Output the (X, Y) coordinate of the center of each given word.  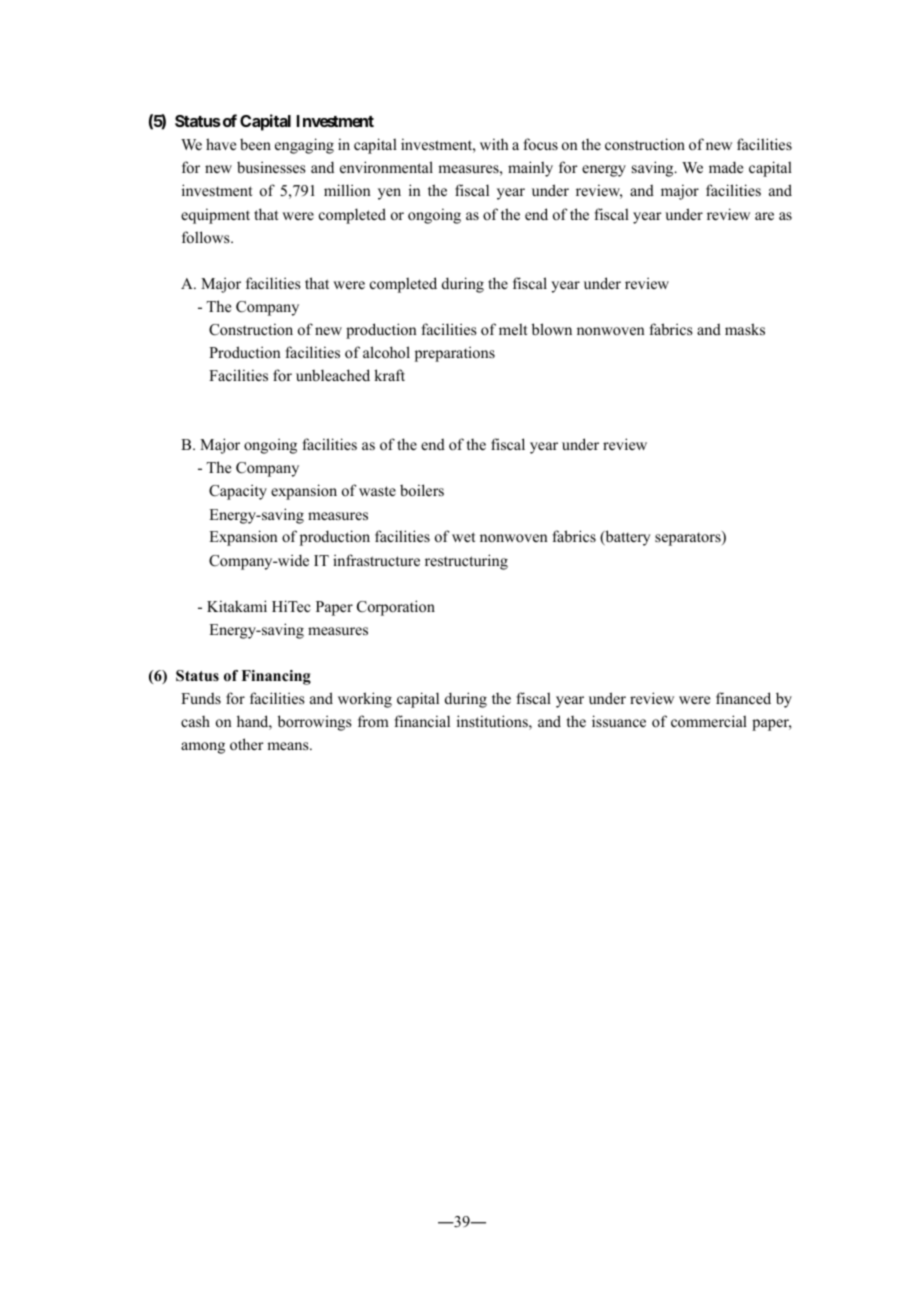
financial (422, 721)
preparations (455, 354)
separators (689, 538)
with (494, 144)
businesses (271, 167)
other (247, 744)
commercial (709, 721)
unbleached (333, 375)
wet (463, 537)
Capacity (238, 492)
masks (745, 329)
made (726, 167)
